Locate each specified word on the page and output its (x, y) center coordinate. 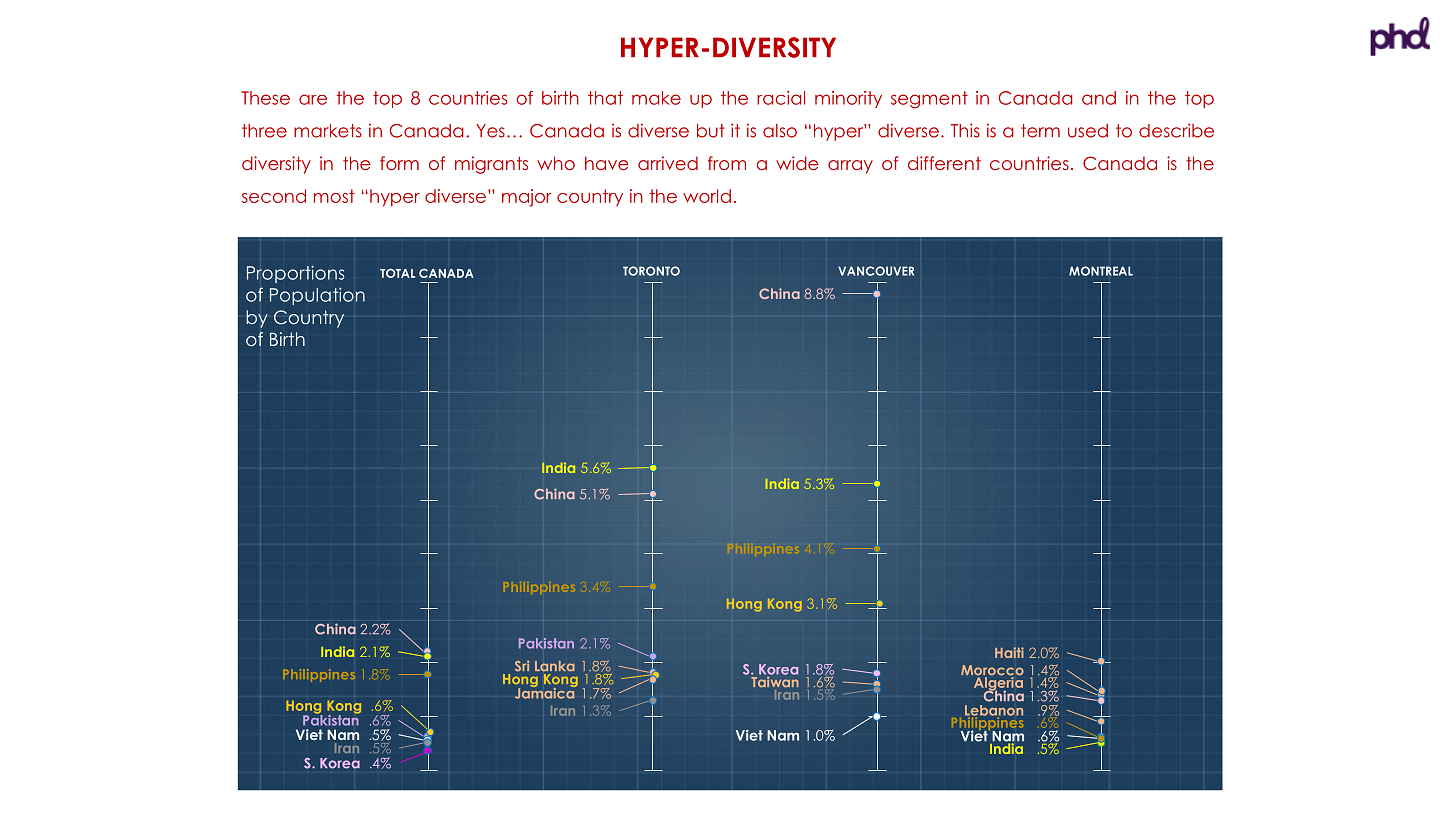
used (1088, 131)
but (711, 131)
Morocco (992, 671)
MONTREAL (1101, 271)
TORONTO (651, 271)
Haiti (1009, 652)
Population (317, 296)
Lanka (555, 666)
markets (328, 131)
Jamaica (546, 692)
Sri (522, 666)
